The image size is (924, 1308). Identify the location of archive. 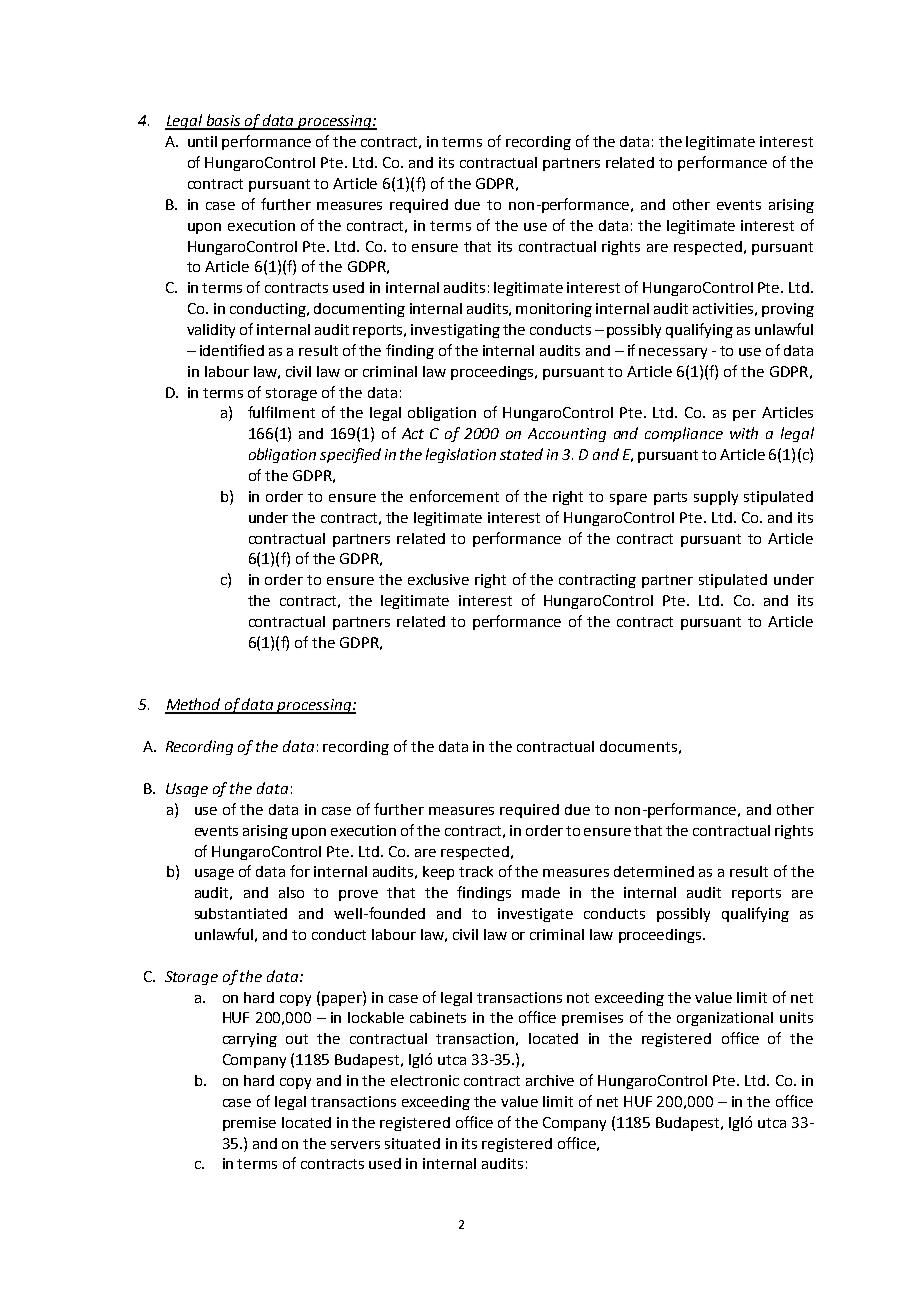
(550, 1080).
